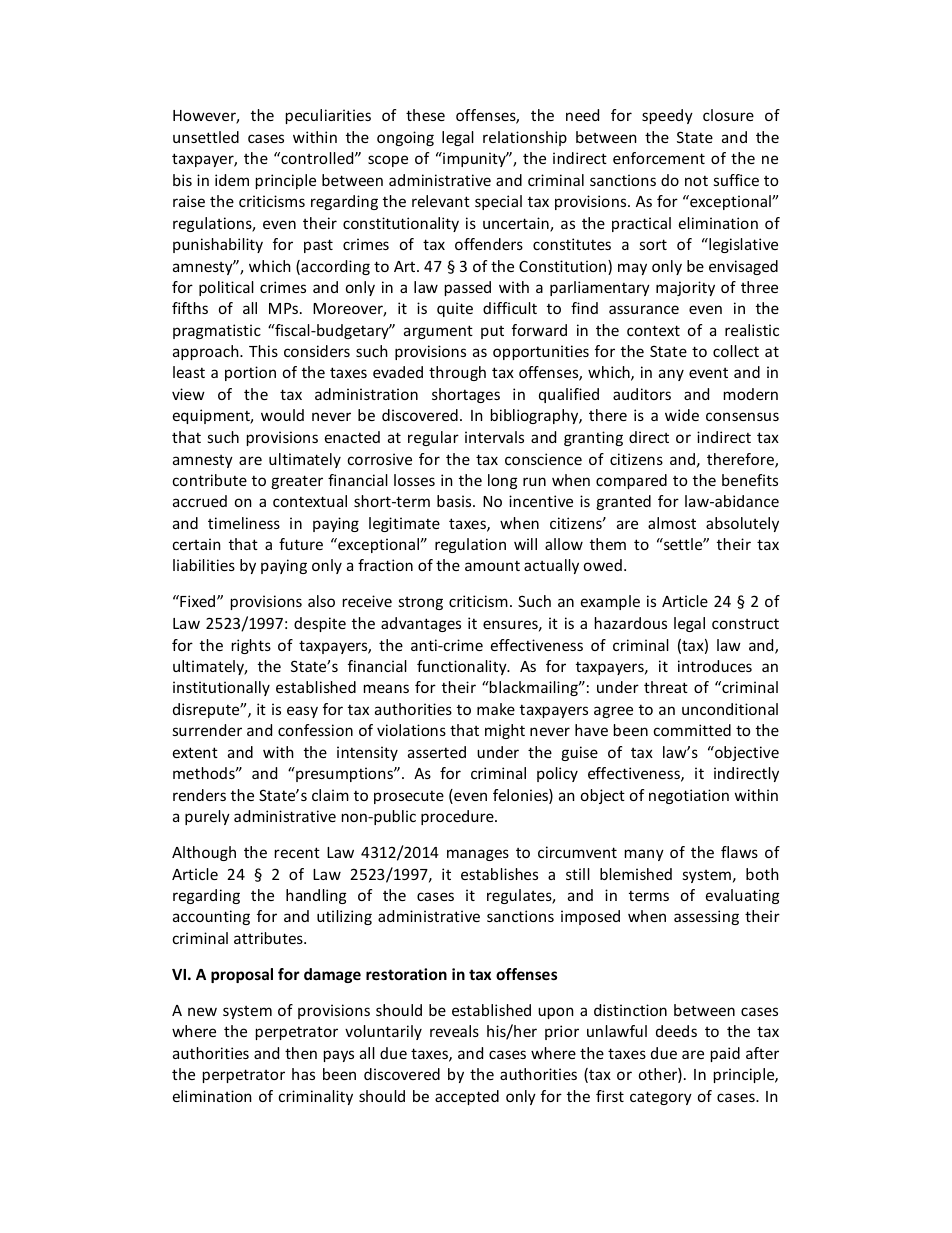  I want to click on paid, so click(725, 1054).
